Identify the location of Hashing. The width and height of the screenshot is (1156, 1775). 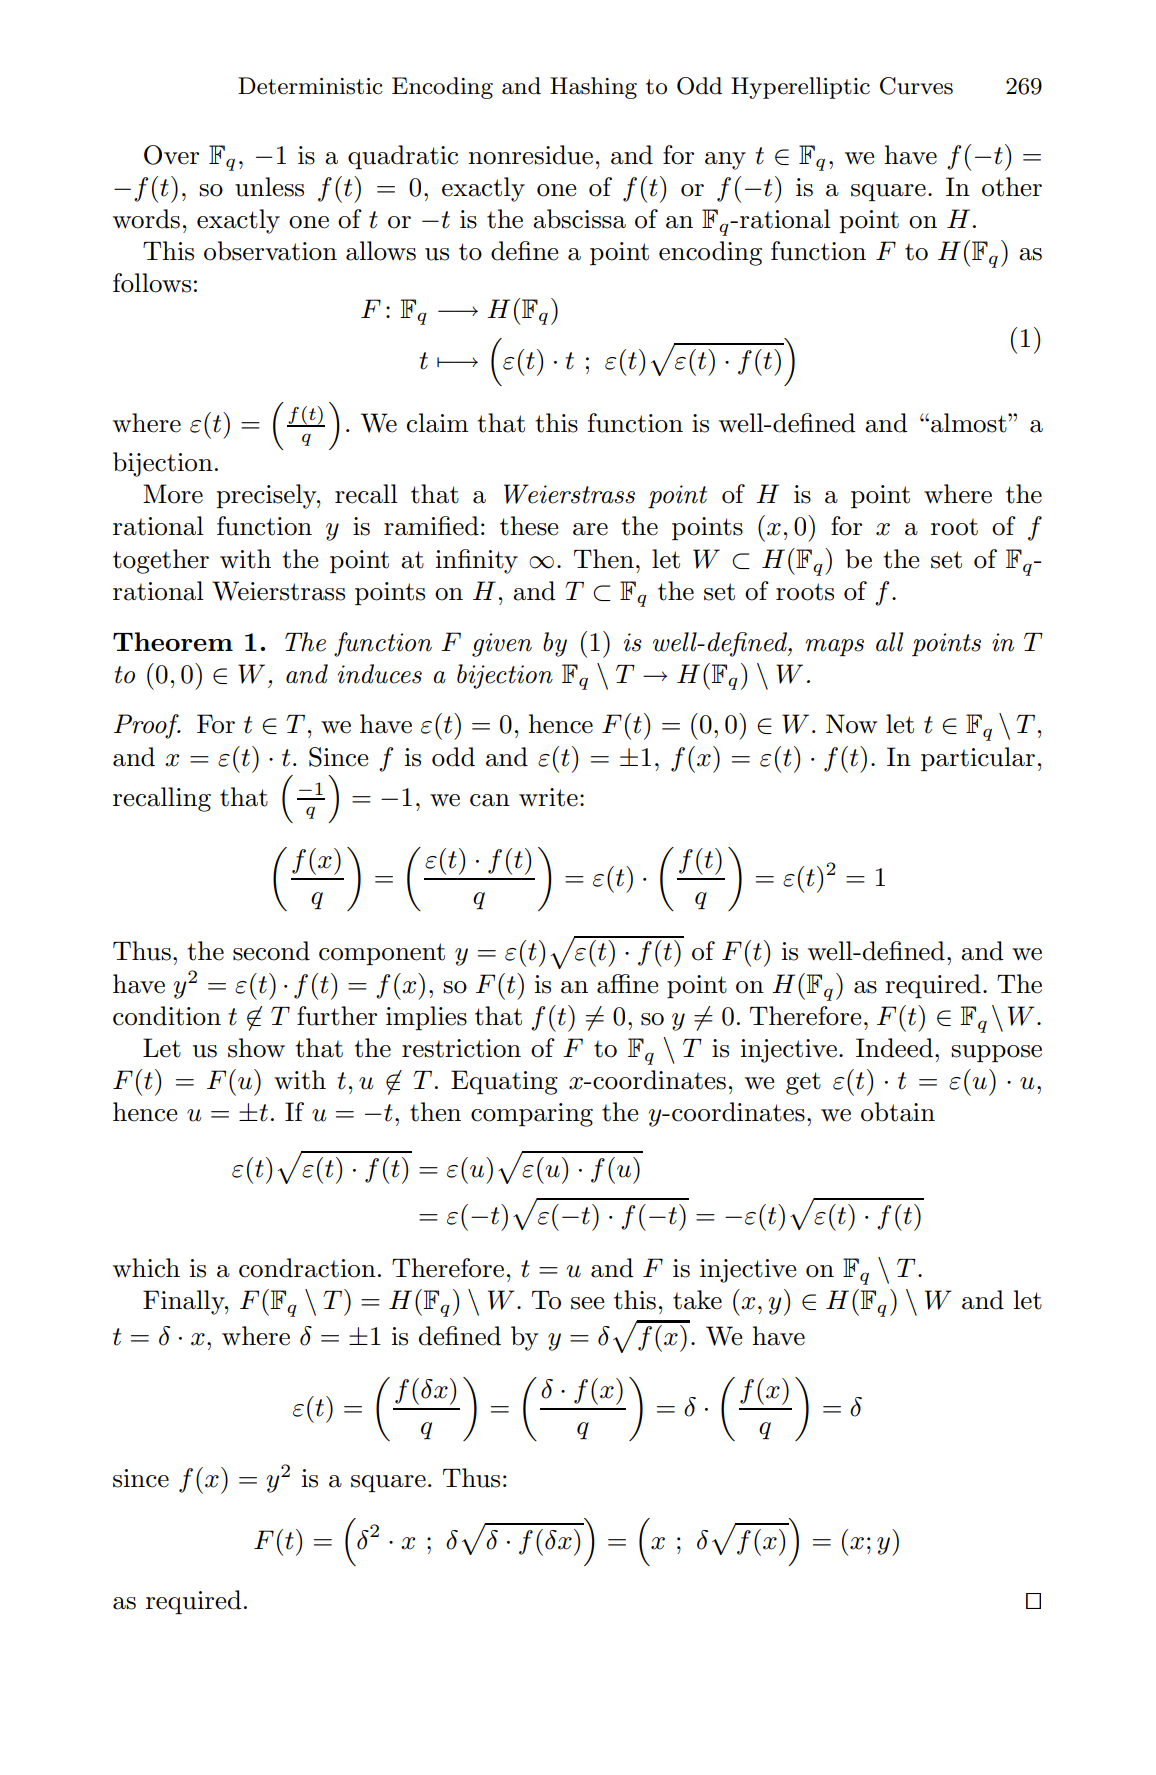
(593, 88).
